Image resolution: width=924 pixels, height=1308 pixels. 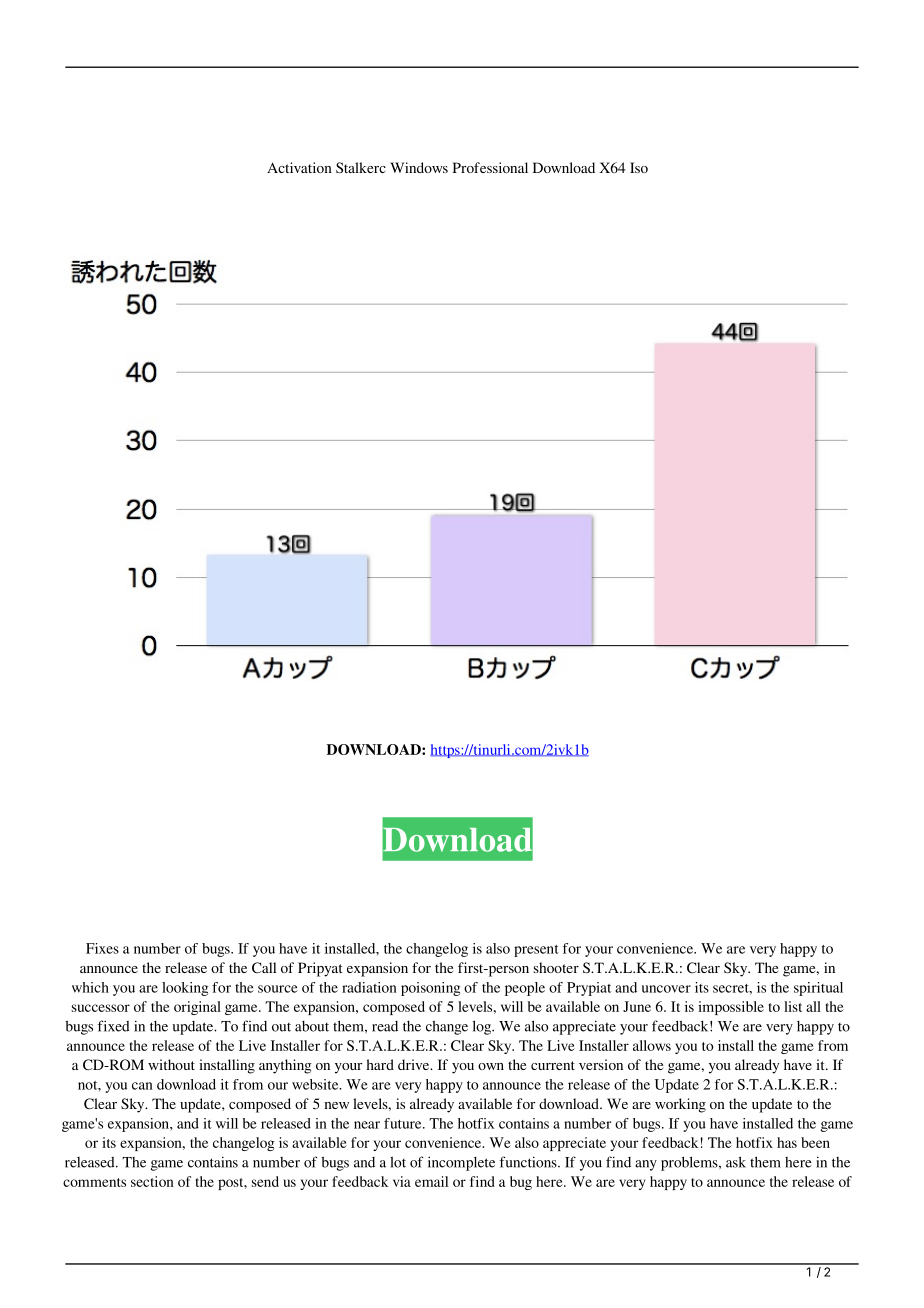 I want to click on original, so click(x=197, y=1008).
